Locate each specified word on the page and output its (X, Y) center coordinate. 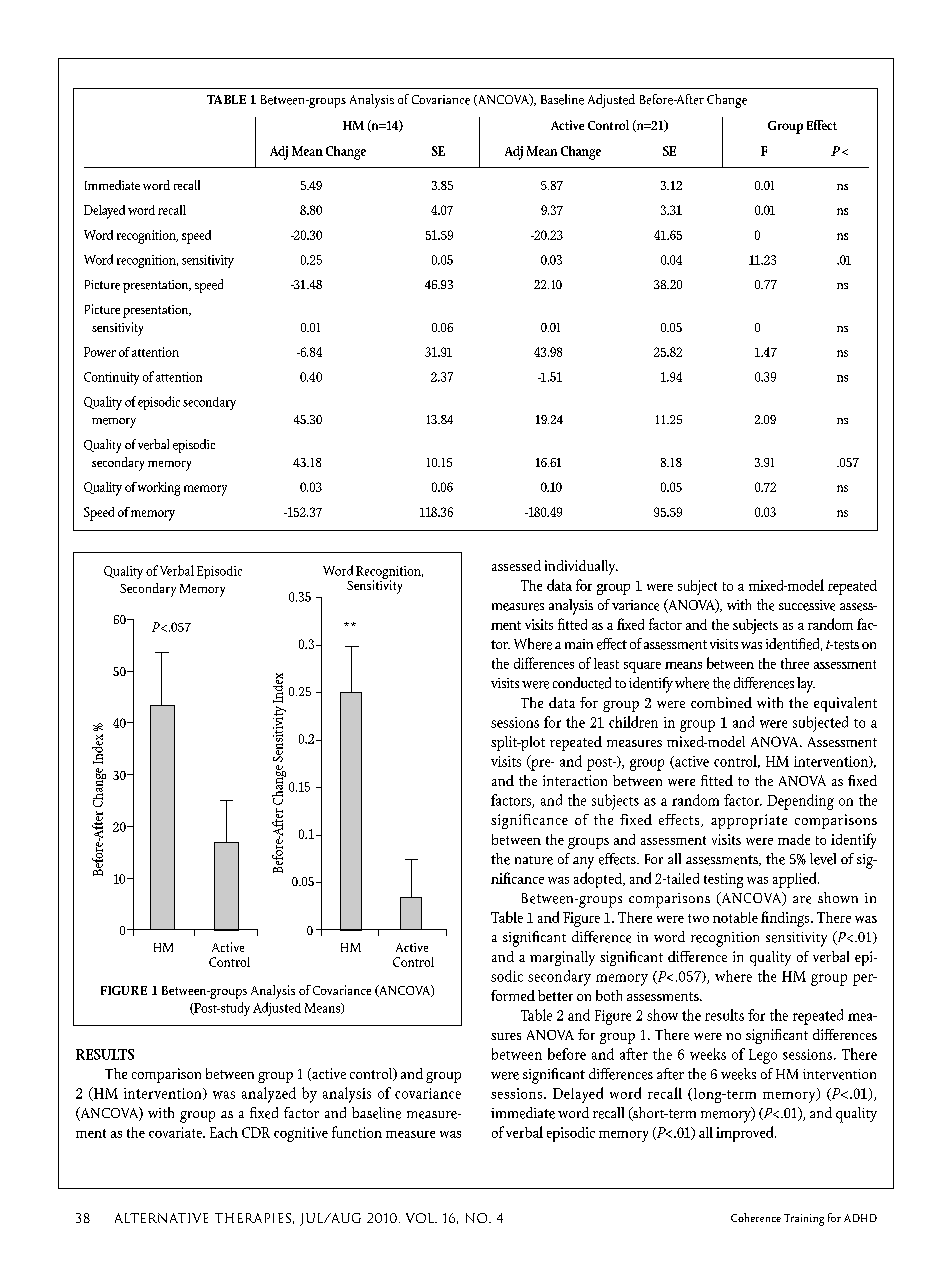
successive (807, 605)
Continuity (111, 378)
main (579, 644)
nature (534, 860)
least (606, 663)
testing (723, 880)
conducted (582, 683)
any (583, 863)
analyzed (269, 1095)
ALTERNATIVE (161, 1218)
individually (581, 567)
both (609, 995)
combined (721, 702)
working (159, 489)
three (795, 663)
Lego (763, 1056)
